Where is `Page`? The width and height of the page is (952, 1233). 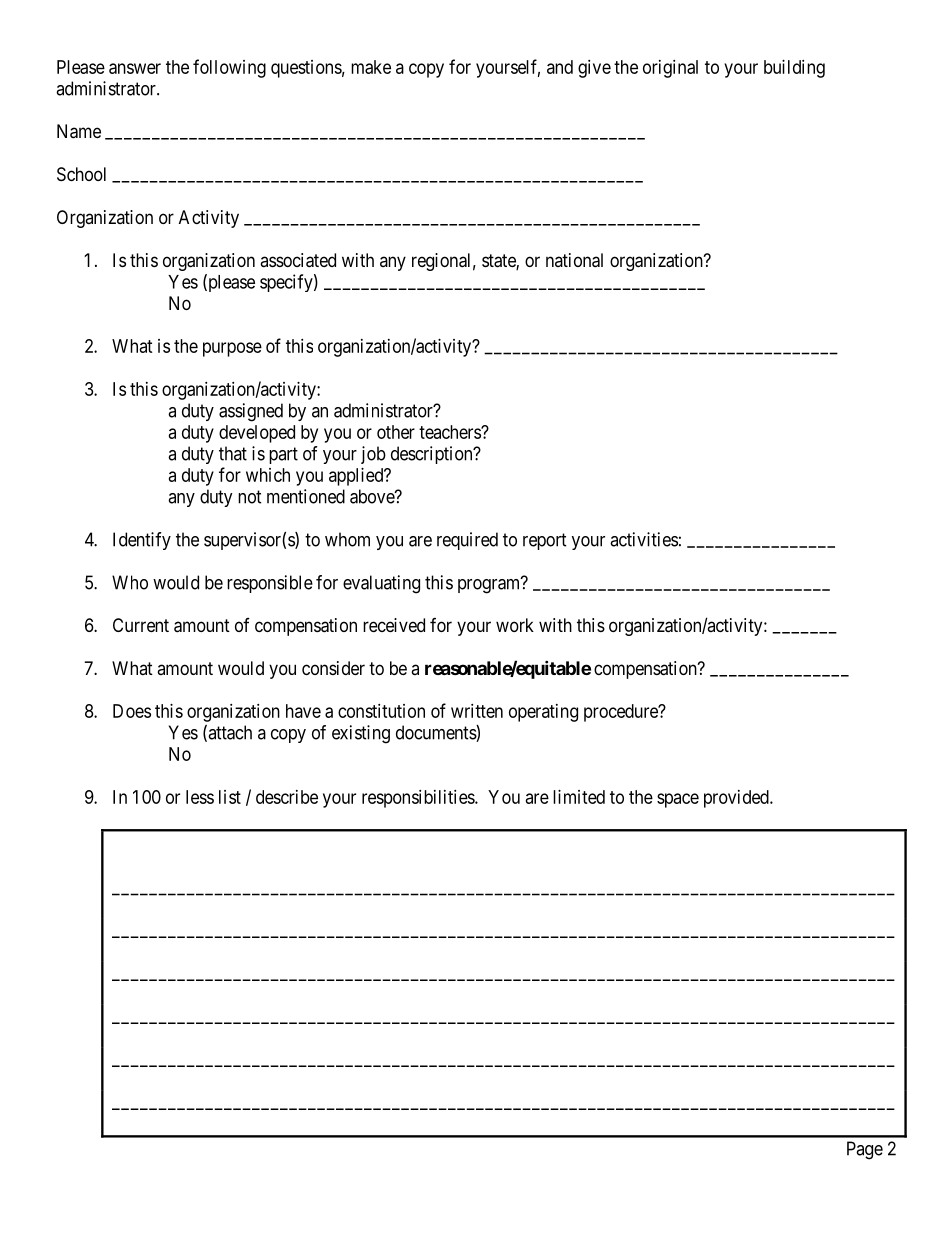 Page is located at coordinates (865, 1150).
